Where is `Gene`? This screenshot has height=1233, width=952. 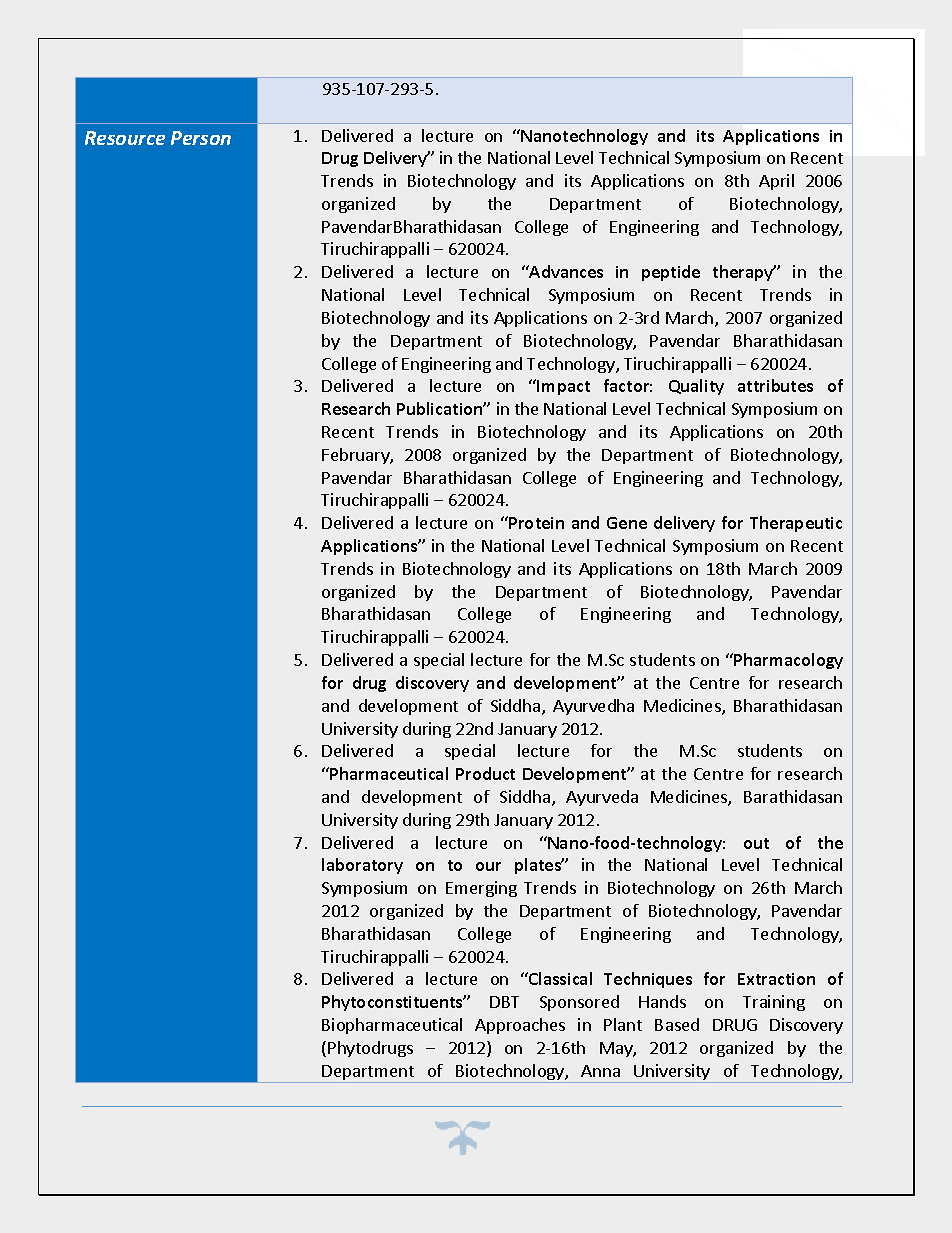
Gene is located at coordinates (627, 523).
